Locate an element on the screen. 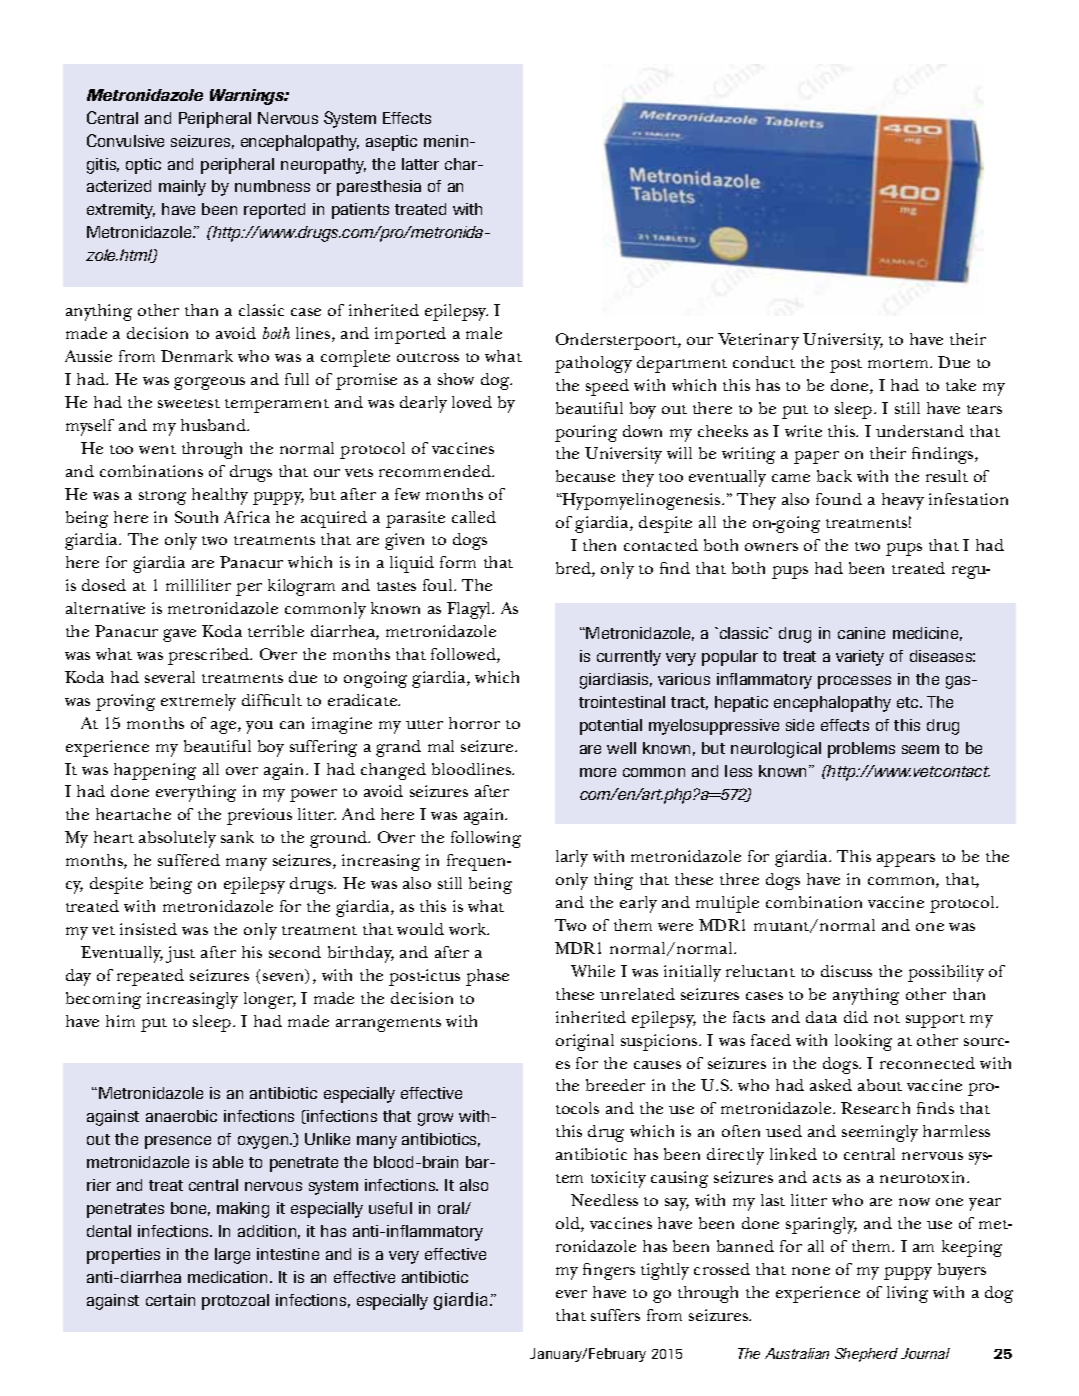 This screenshot has width=1079, height=1396. numbness is located at coordinates (272, 186).
